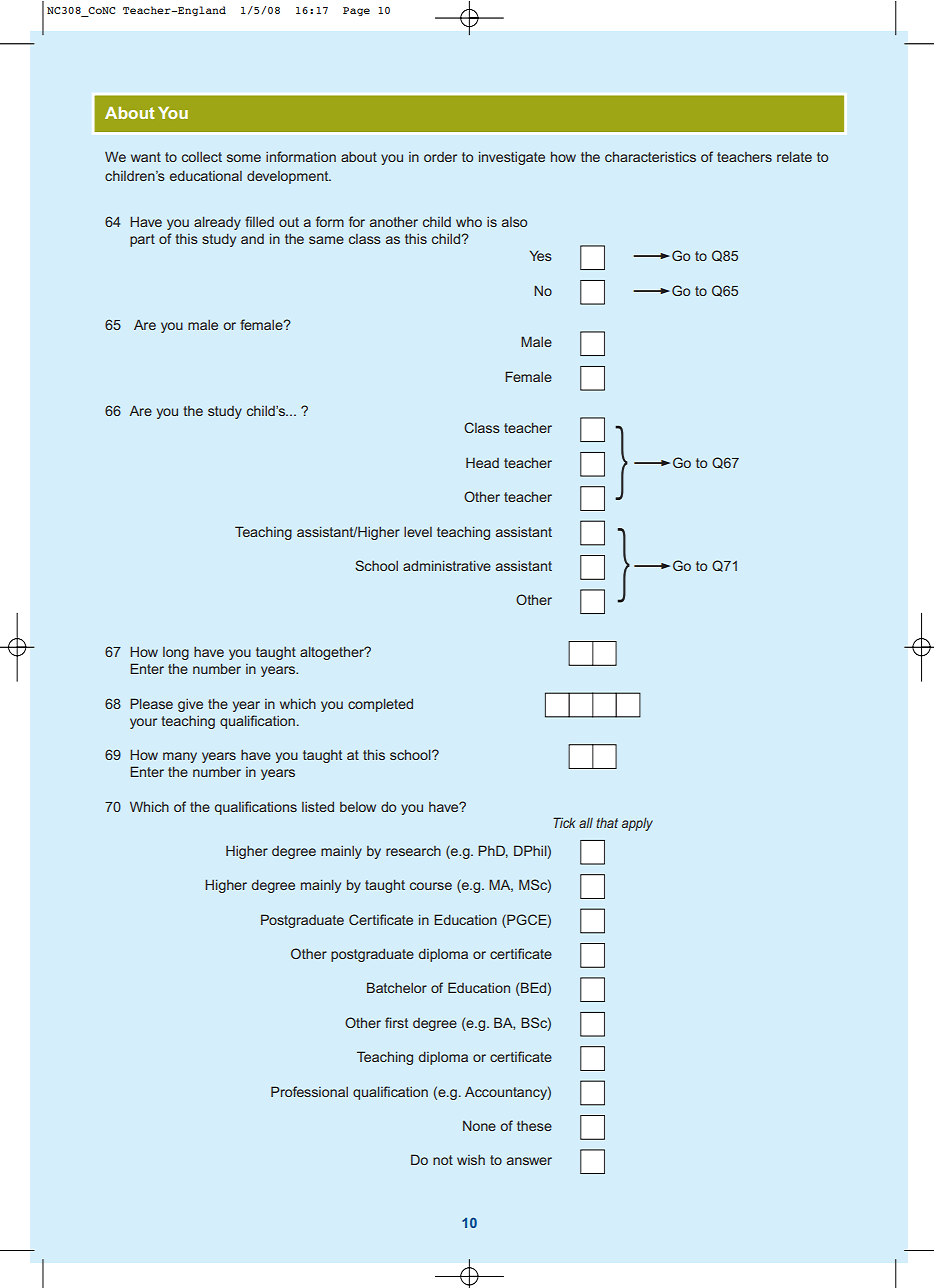 Image resolution: width=934 pixels, height=1288 pixels. What do you see at coordinates (607, 822) in the screenshot?
I see `that` at bounding box center [607, 822].
